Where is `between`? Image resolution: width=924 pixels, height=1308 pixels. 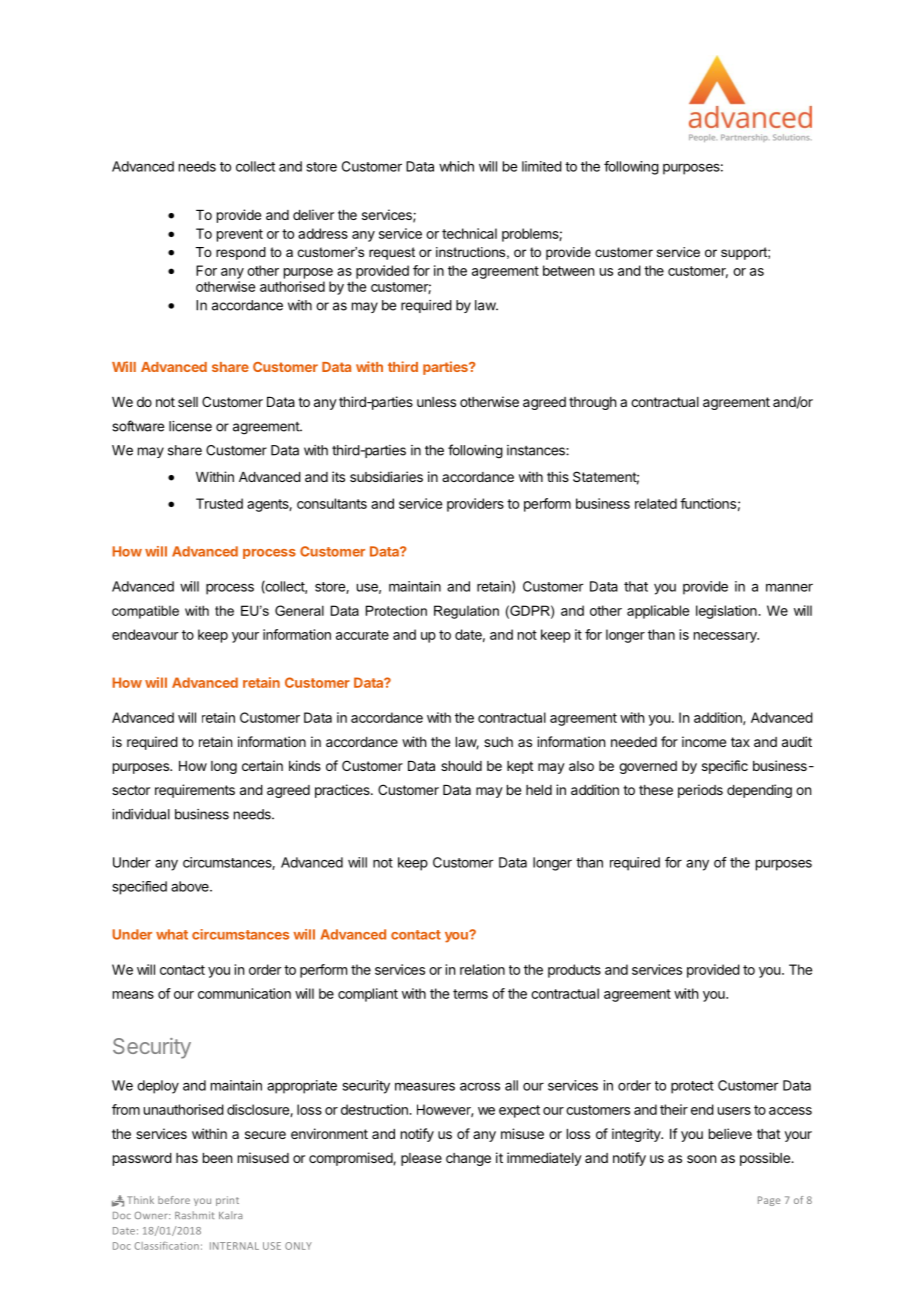 between is located at coordinates (568, 270).
